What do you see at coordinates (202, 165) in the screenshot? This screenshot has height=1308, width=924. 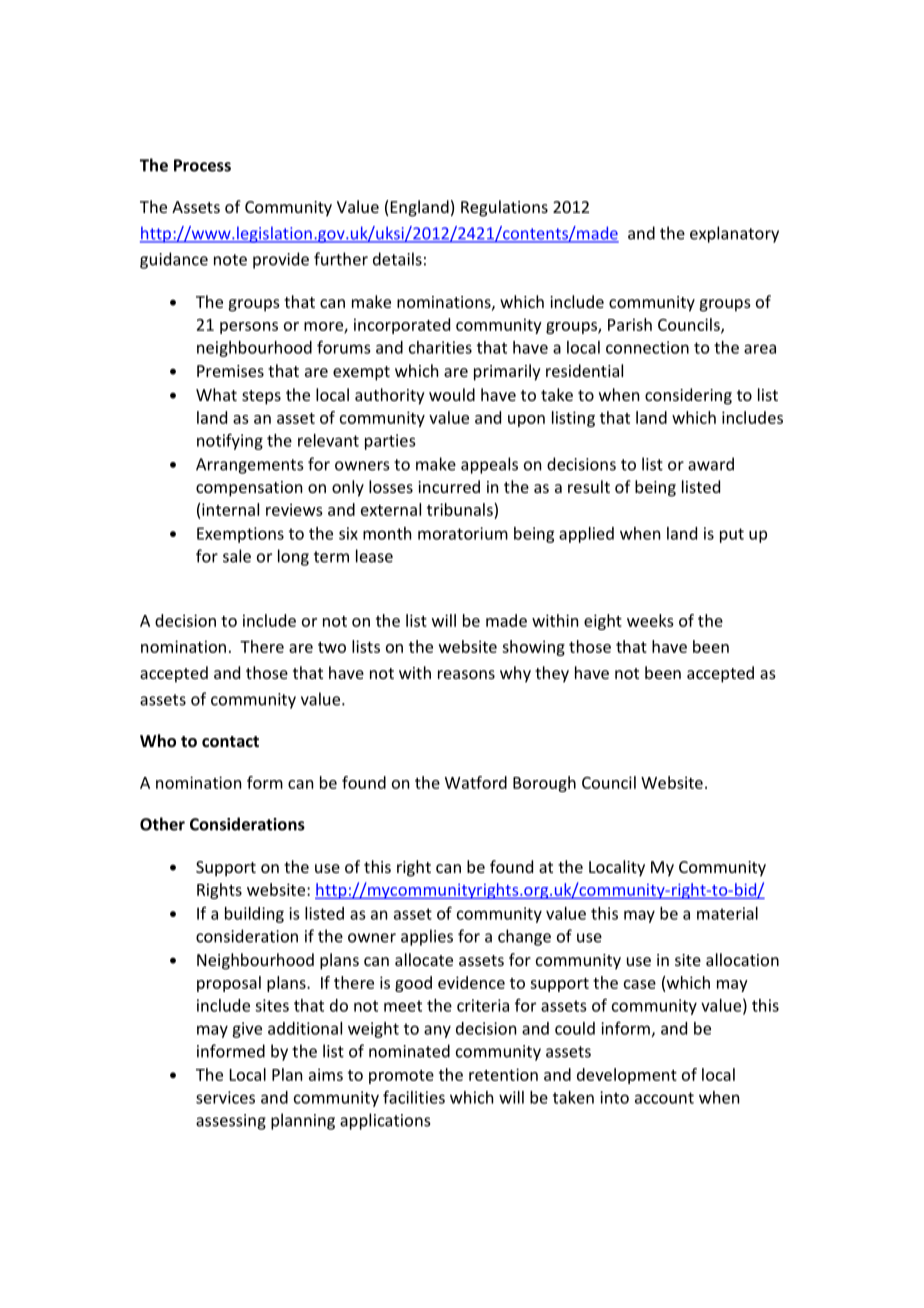 I see `Process` at bounding box center [202, 165].
